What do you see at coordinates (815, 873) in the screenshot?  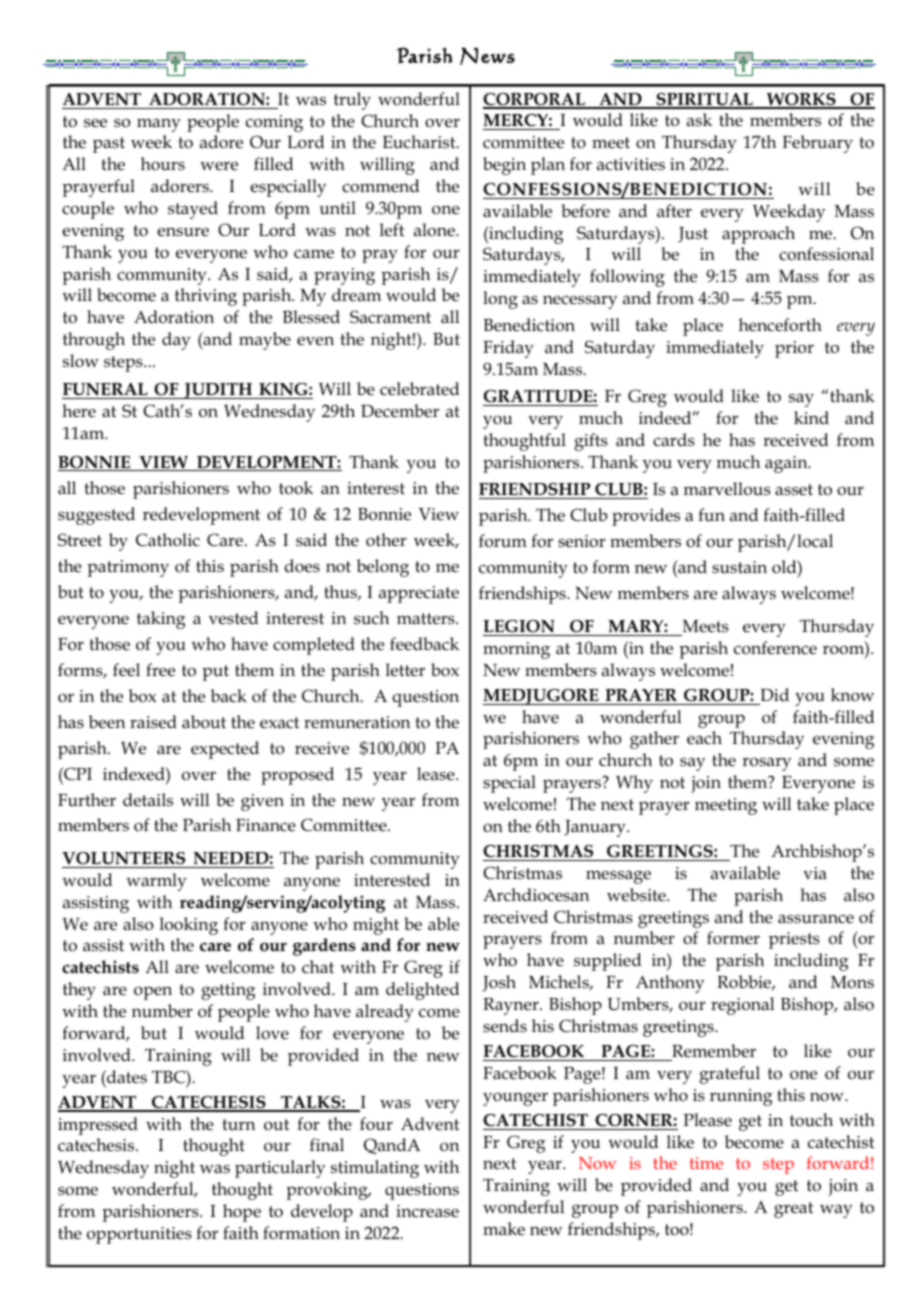 I see `via` at bounding box center [815, 873].
